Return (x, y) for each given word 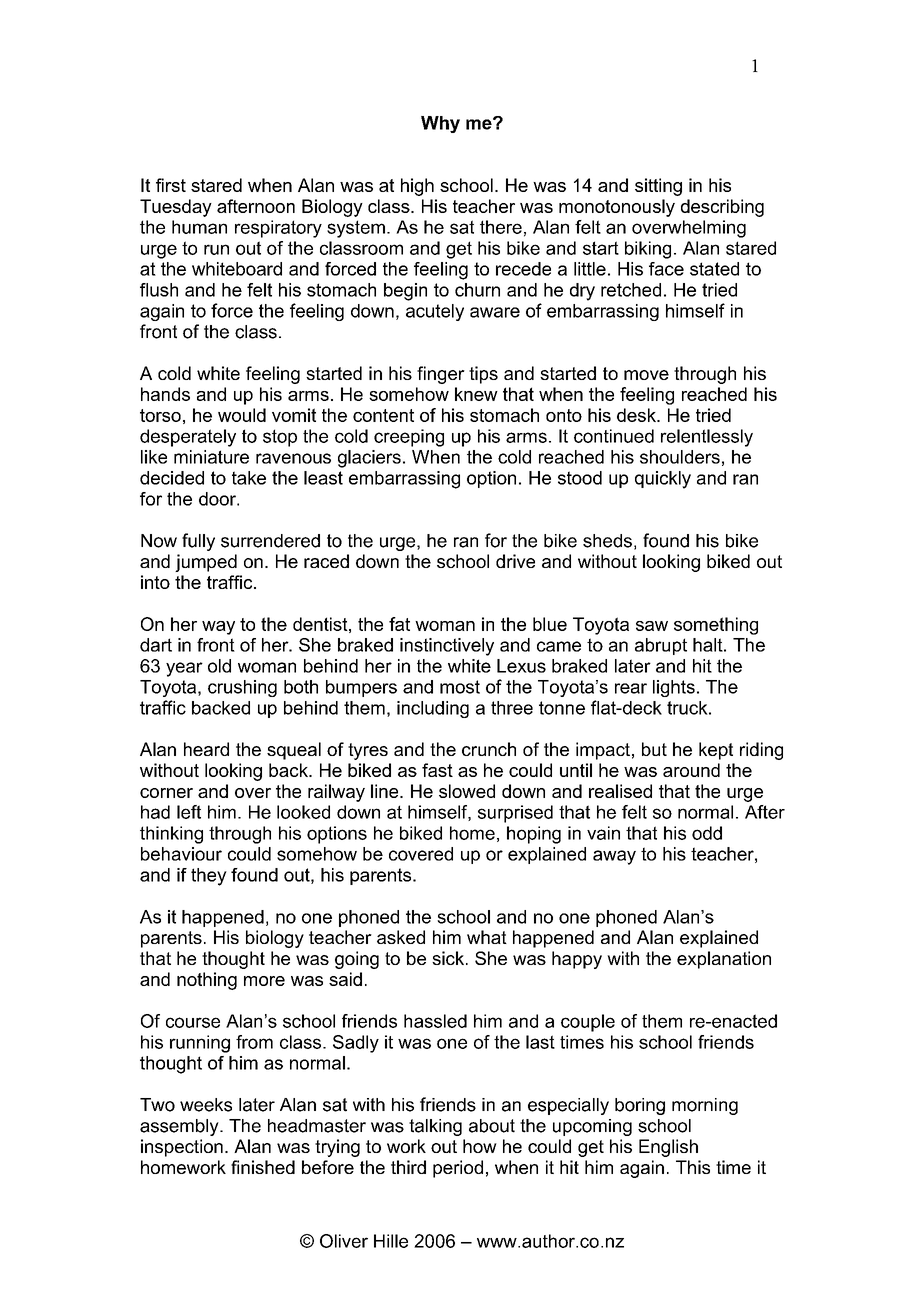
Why (440, 124)
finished (263, 1167)
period (458, 1169)
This (693, 1167)
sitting (658, 187)
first (171, 185)
